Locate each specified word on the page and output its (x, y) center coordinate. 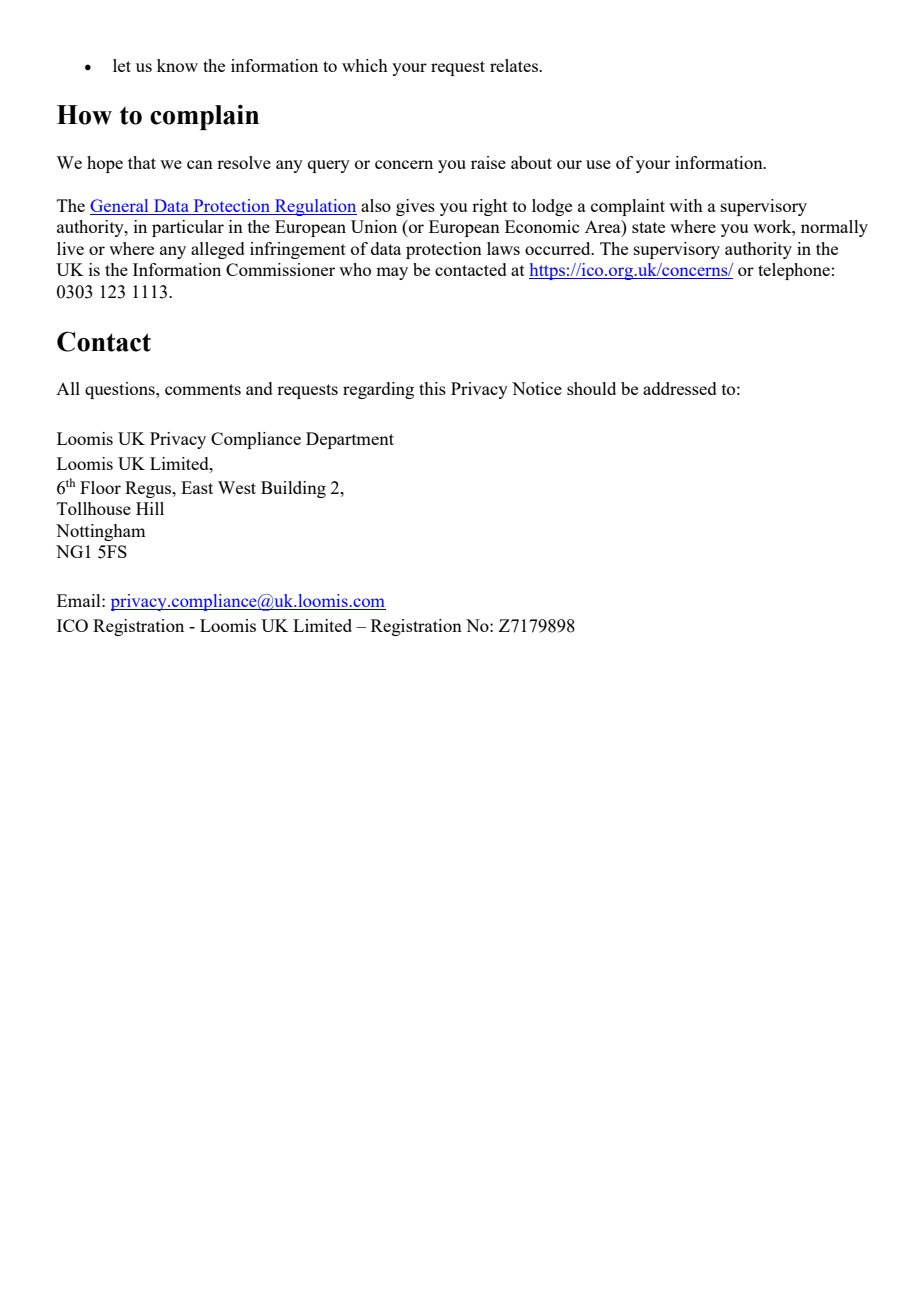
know (177, 65)
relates (515, 65)
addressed (680, 388)
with (686, 205)
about (531, 162)
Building (293, 489)
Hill (150, 508)
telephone (794, 271)
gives (415, 207)
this (432, 388)
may (392, 273)
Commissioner (280, 269)
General (120, 207)
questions (121, 390)
